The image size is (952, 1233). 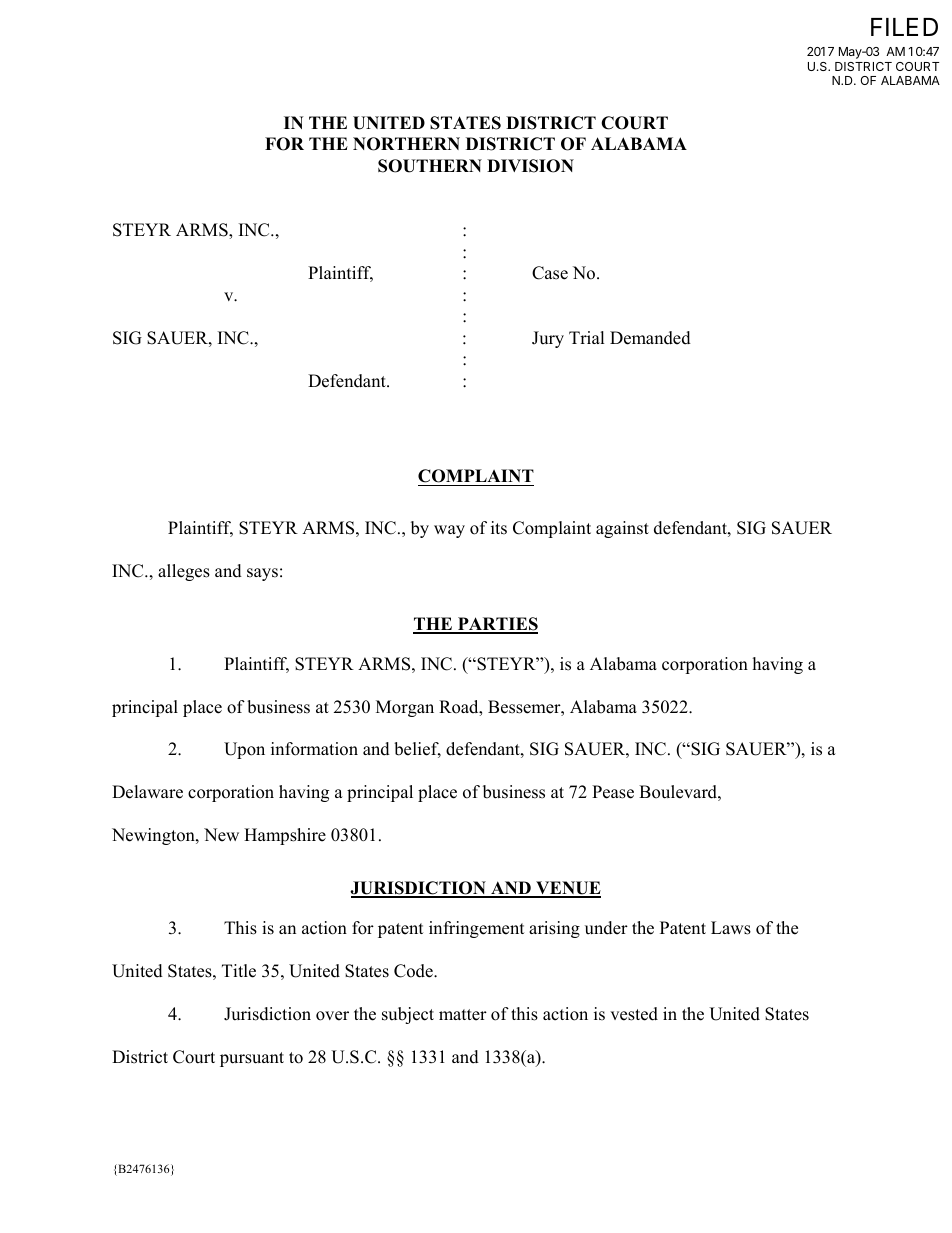 I want to click on pursuant, so click(x=252, y=1059).
